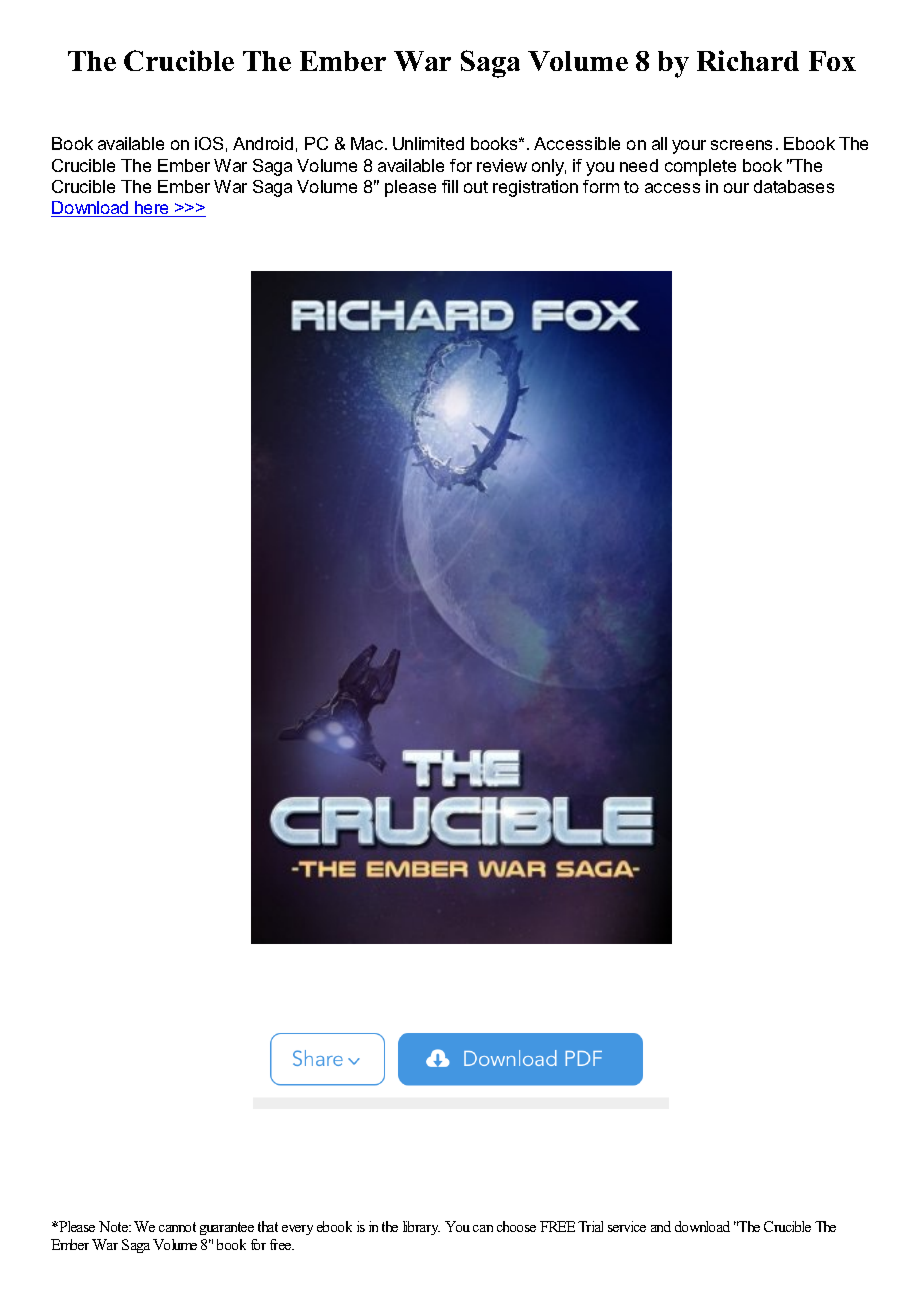  I want to click on Richard, so click(748, 60).
